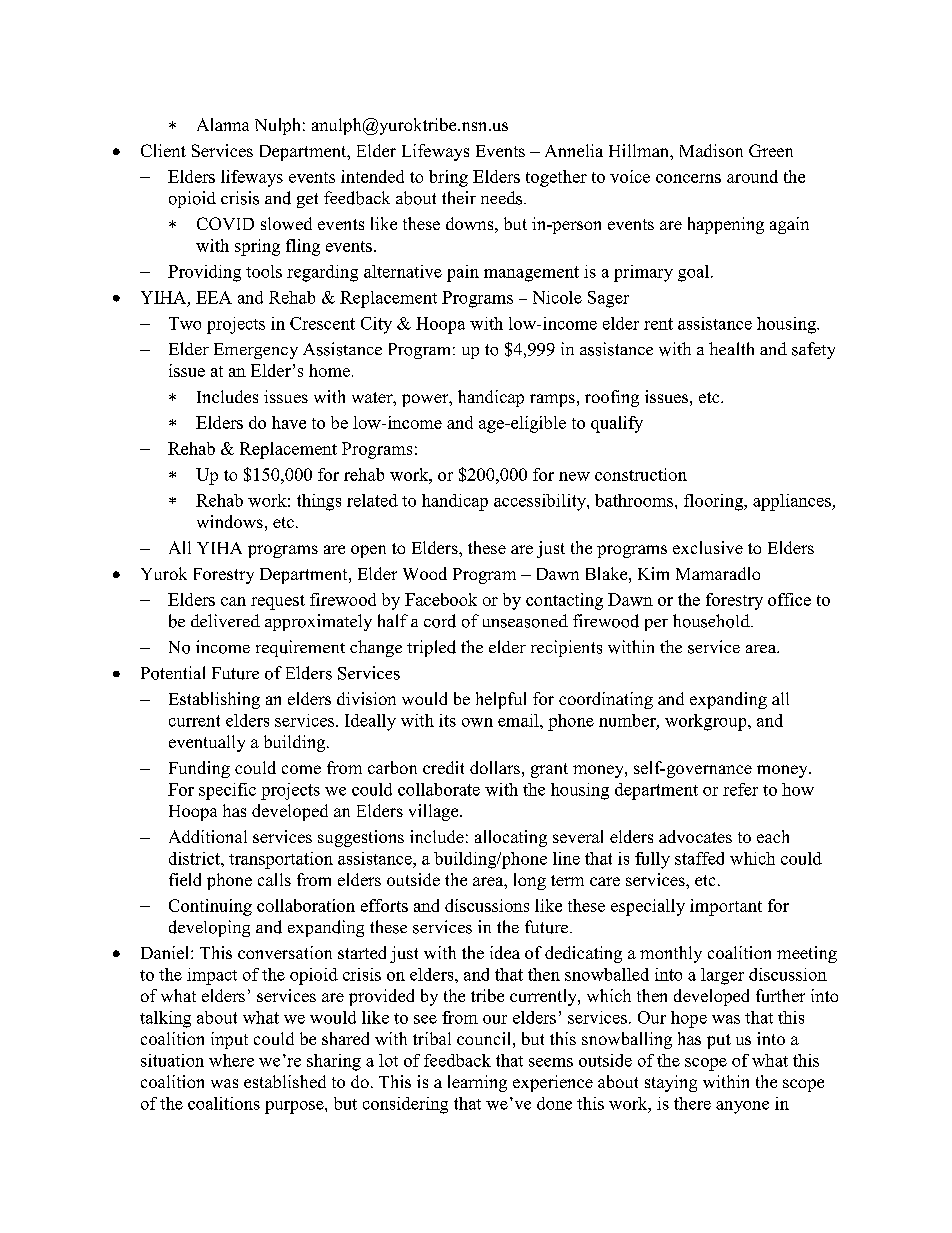 The height and width of the document is (1233, 952). I want to click on refer, so click(740, 789).
